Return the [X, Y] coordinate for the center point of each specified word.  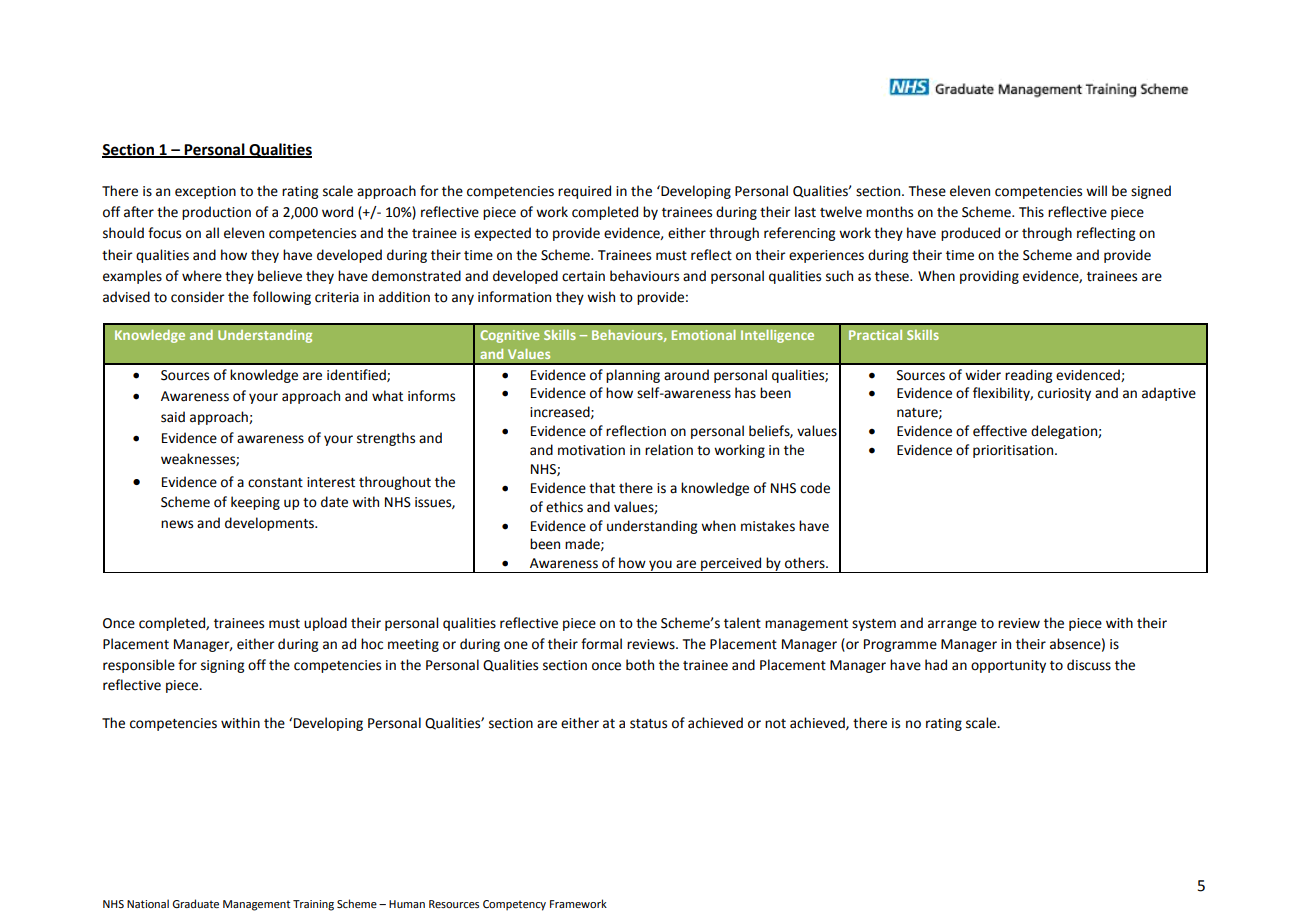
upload [325, 624]
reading [1028, 376]
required [584, 192]
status [648, 724]
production [216, 213]
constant [275, 483]
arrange [952, 625]
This [1031, 212]
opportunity [1008, 666]
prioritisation [1014, 451]
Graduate [195, 903]
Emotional [704, 335]
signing [222, 666]
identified [357, 375]
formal [601, 644]
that [602, 488]
